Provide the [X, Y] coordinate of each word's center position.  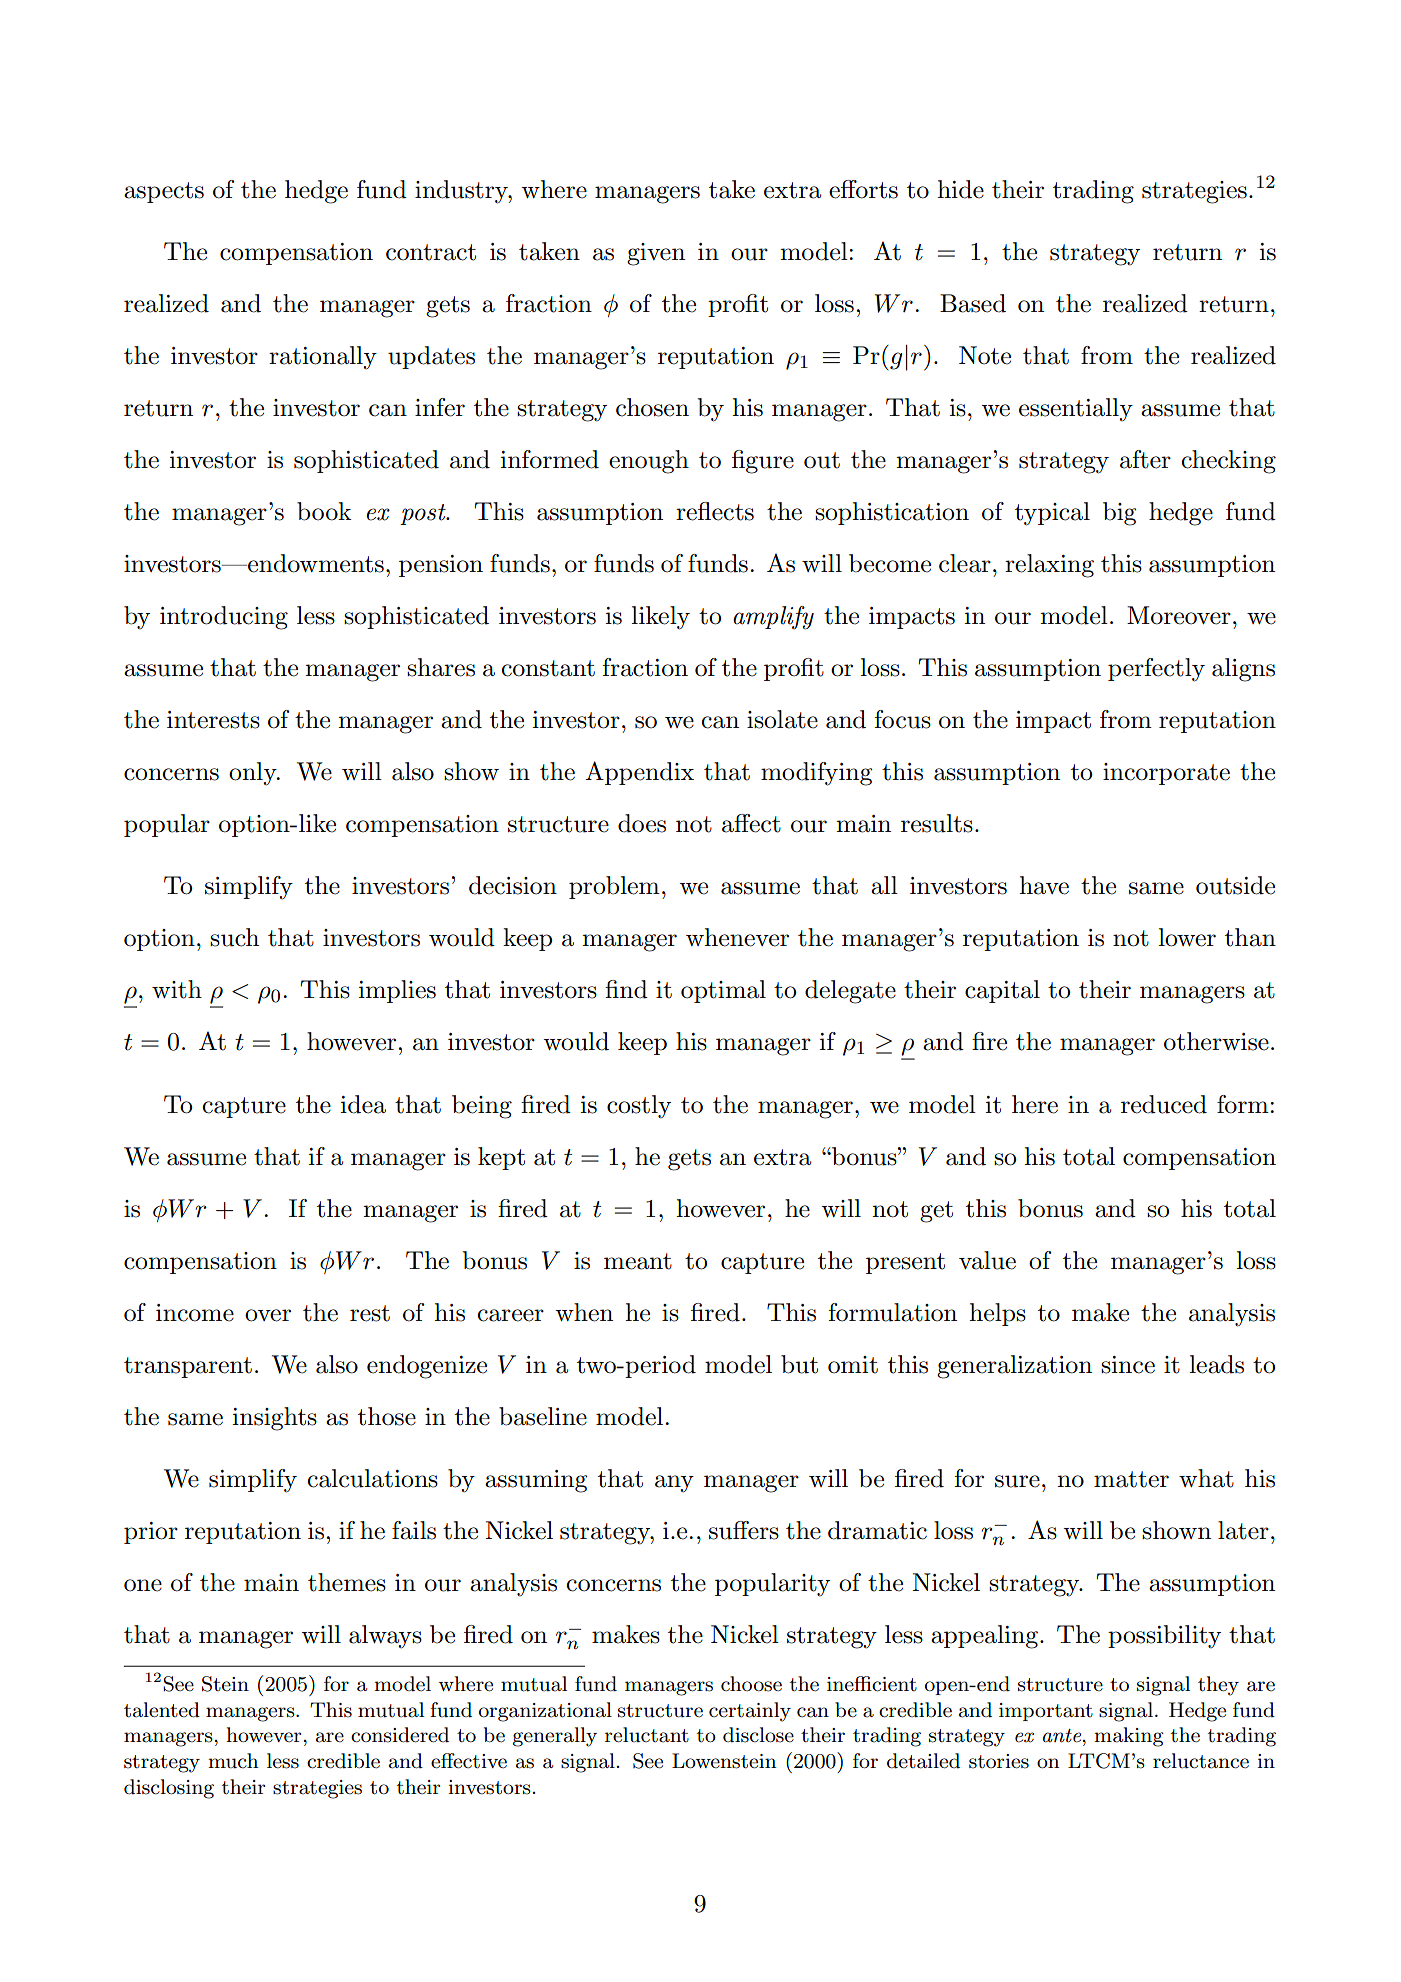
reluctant [647, 1735]
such [234, 937]
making [1129, 1737]
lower [1187, 937]
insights [274, 1419]
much [233, 1761]
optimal [723, 991]
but [799, 1364]
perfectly [1156, 670]
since [1128, 1365]
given [656, 254]
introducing [224, 618]
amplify [773, 618]
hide [960, 189]
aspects [164, 192]
